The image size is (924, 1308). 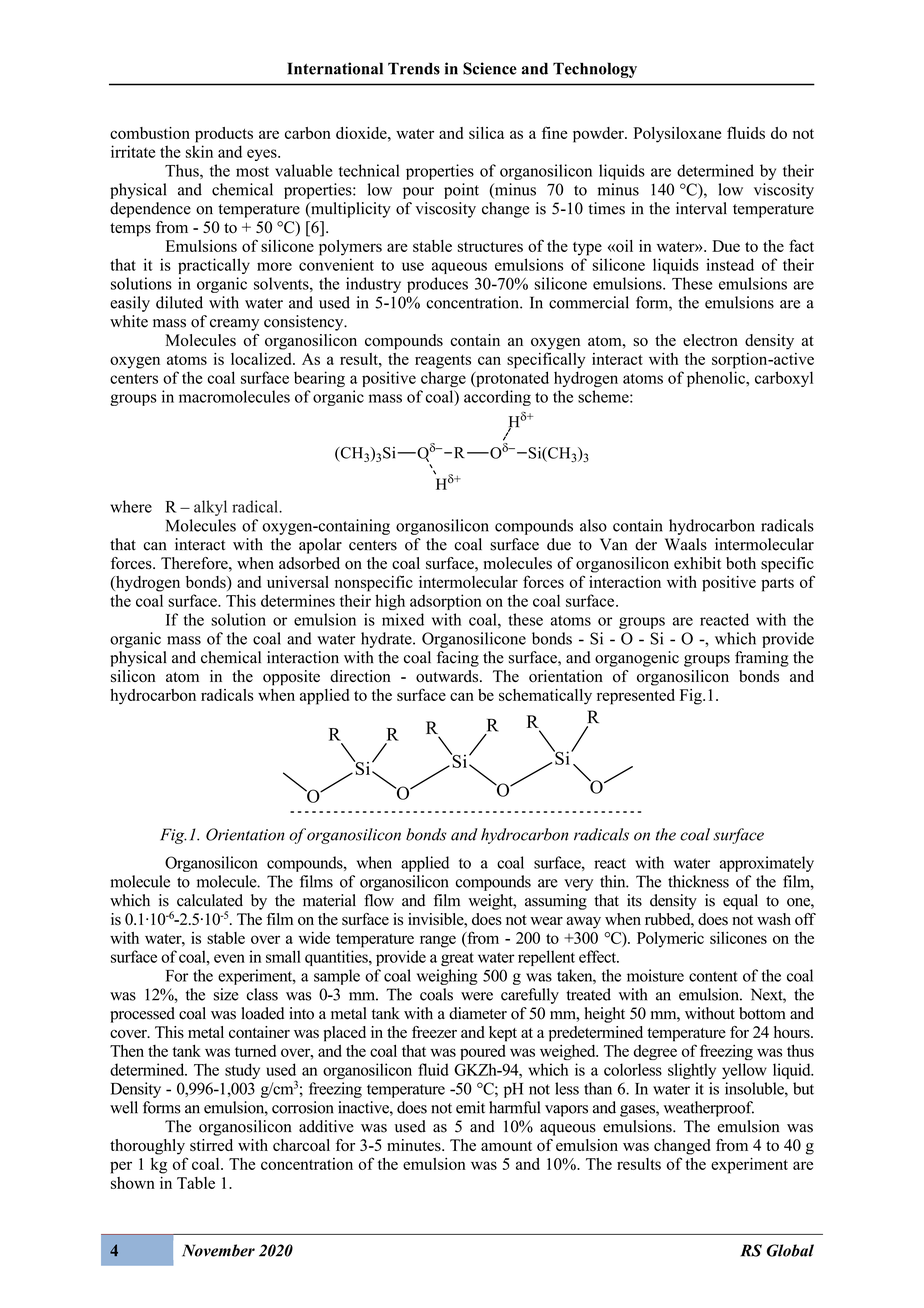 I want to click on both, so click(x=741, y=563).
